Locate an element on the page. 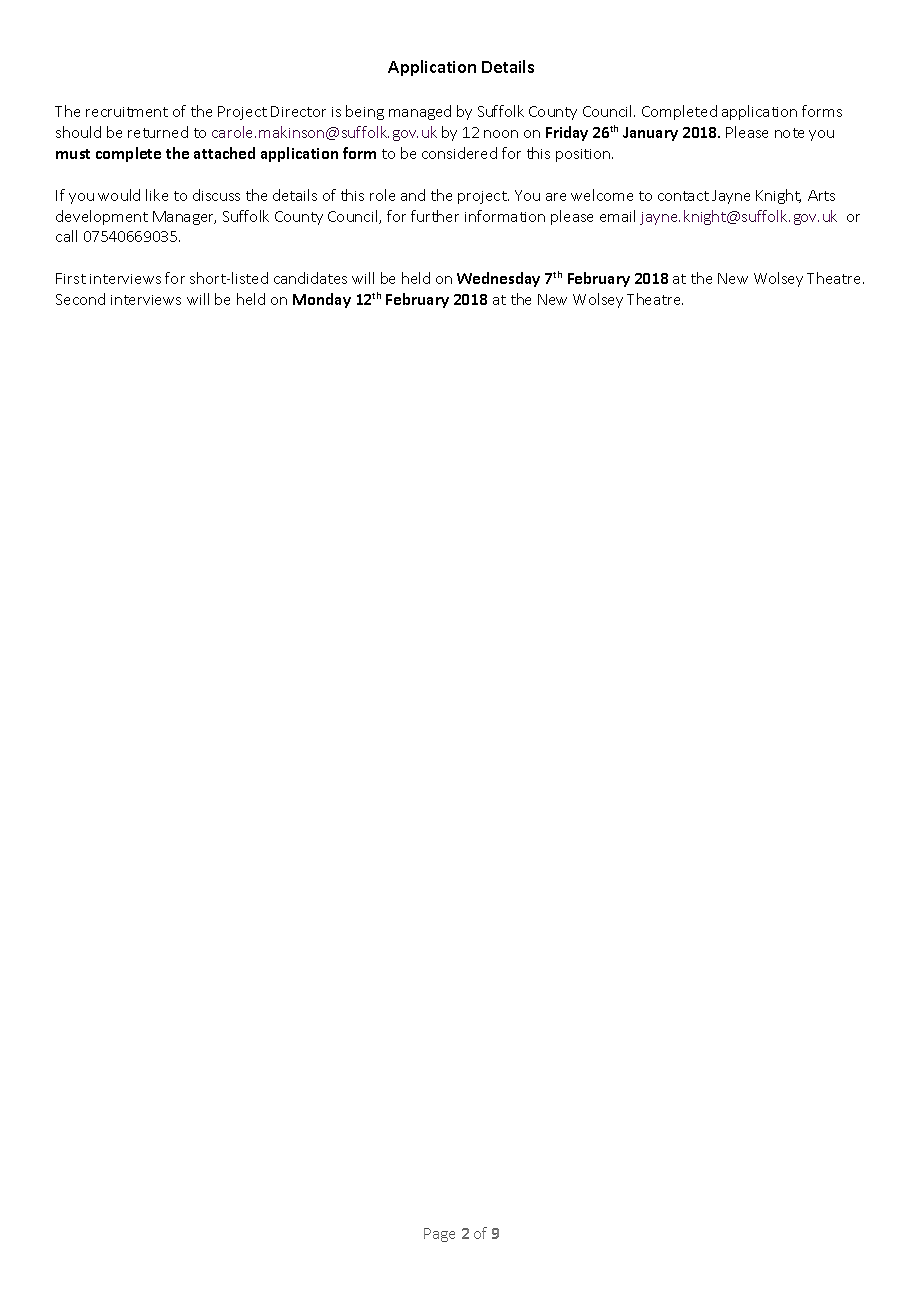 The width and height of the image is (924, 1308). considered is located at coordinates (459, 153).
